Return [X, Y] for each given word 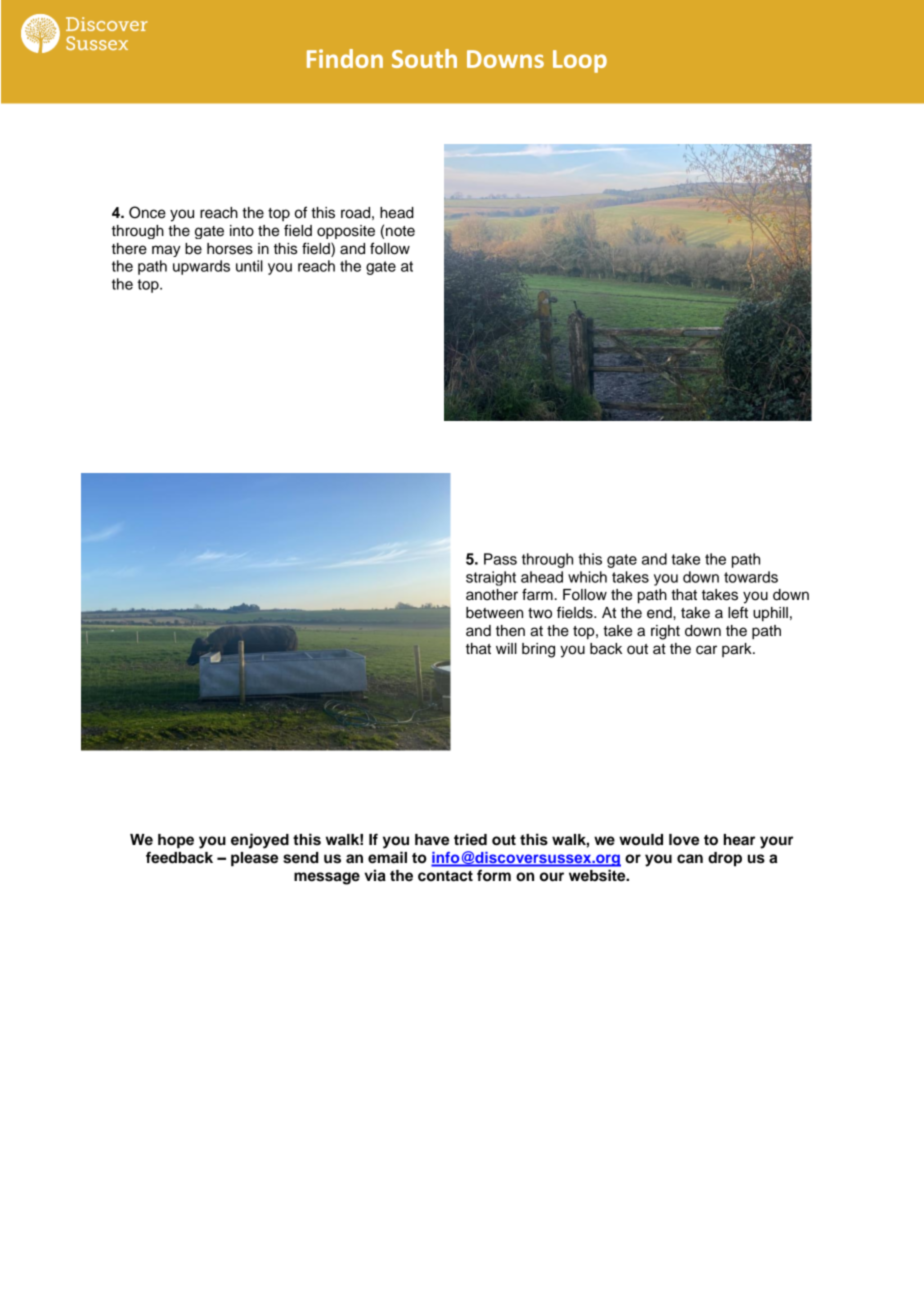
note [400, 231]
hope [176, 841]
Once [147, 212]
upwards [201, 267]
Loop [580, 61]
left [738, 612]
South [424, 58]
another [492, 595]
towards [751, 577]
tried [470, 839]
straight [491, 578]
